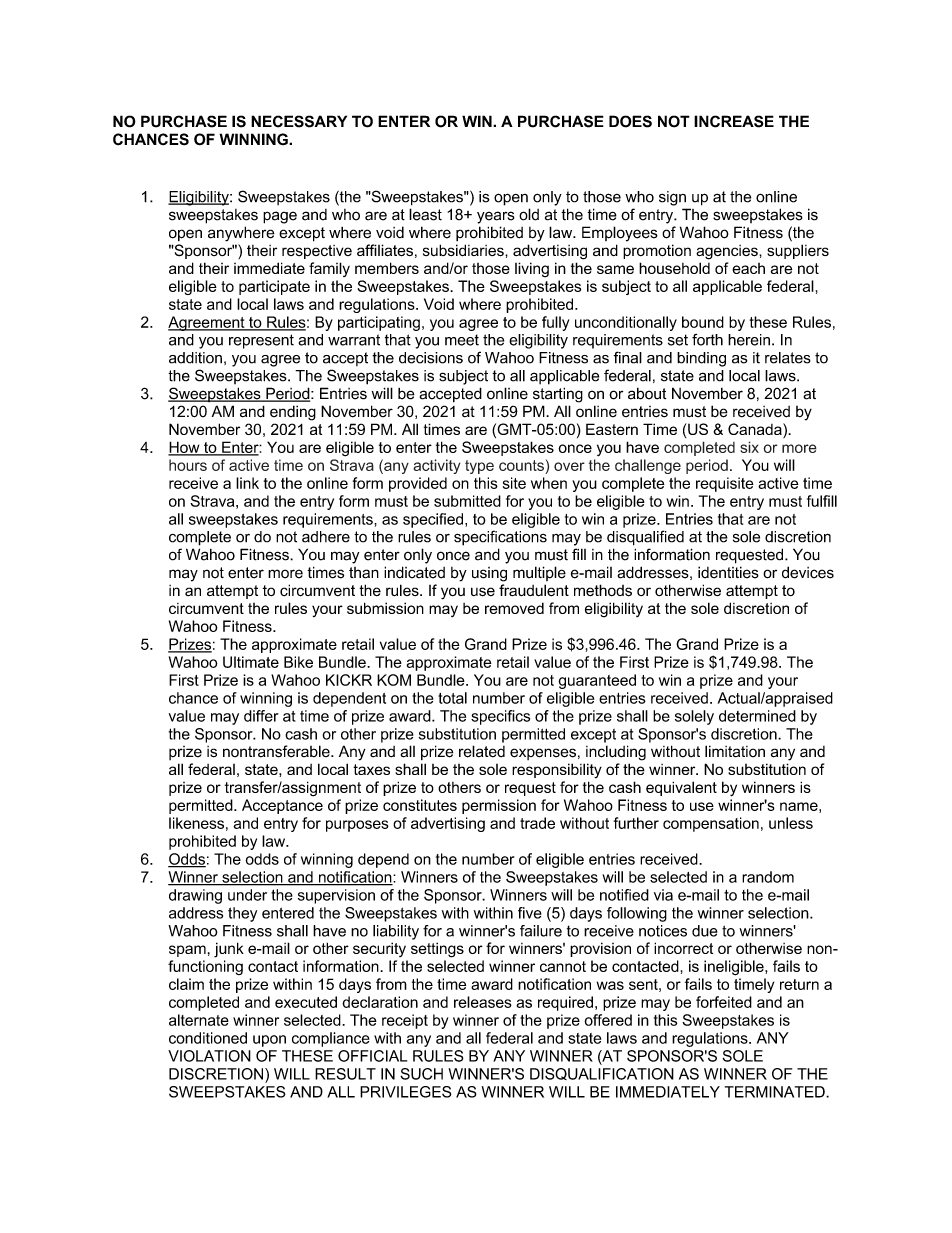 This image has width=952, height=1233. What do you see at coordinates (496, 217) in the image?
I see `years` at bounding box center [496, 217].
